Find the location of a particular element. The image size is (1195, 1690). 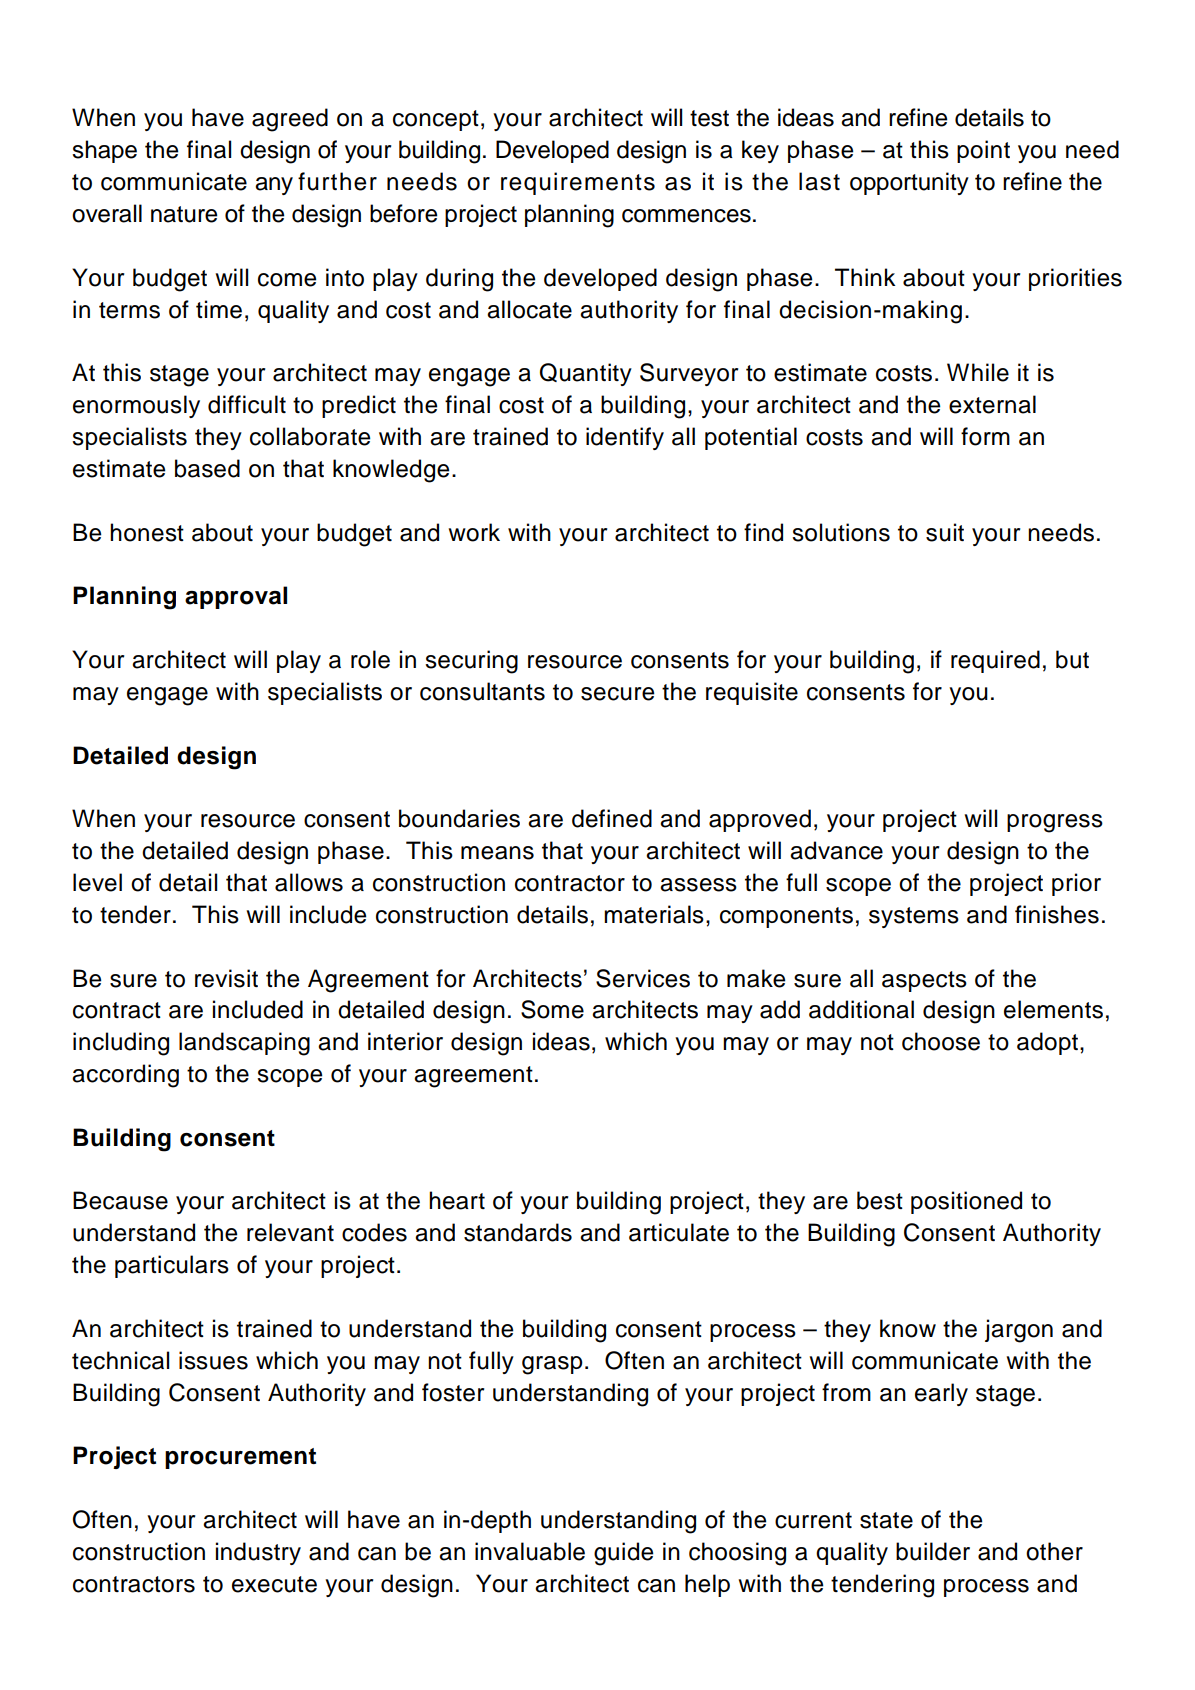

point is located at coordinates (983, 151).
